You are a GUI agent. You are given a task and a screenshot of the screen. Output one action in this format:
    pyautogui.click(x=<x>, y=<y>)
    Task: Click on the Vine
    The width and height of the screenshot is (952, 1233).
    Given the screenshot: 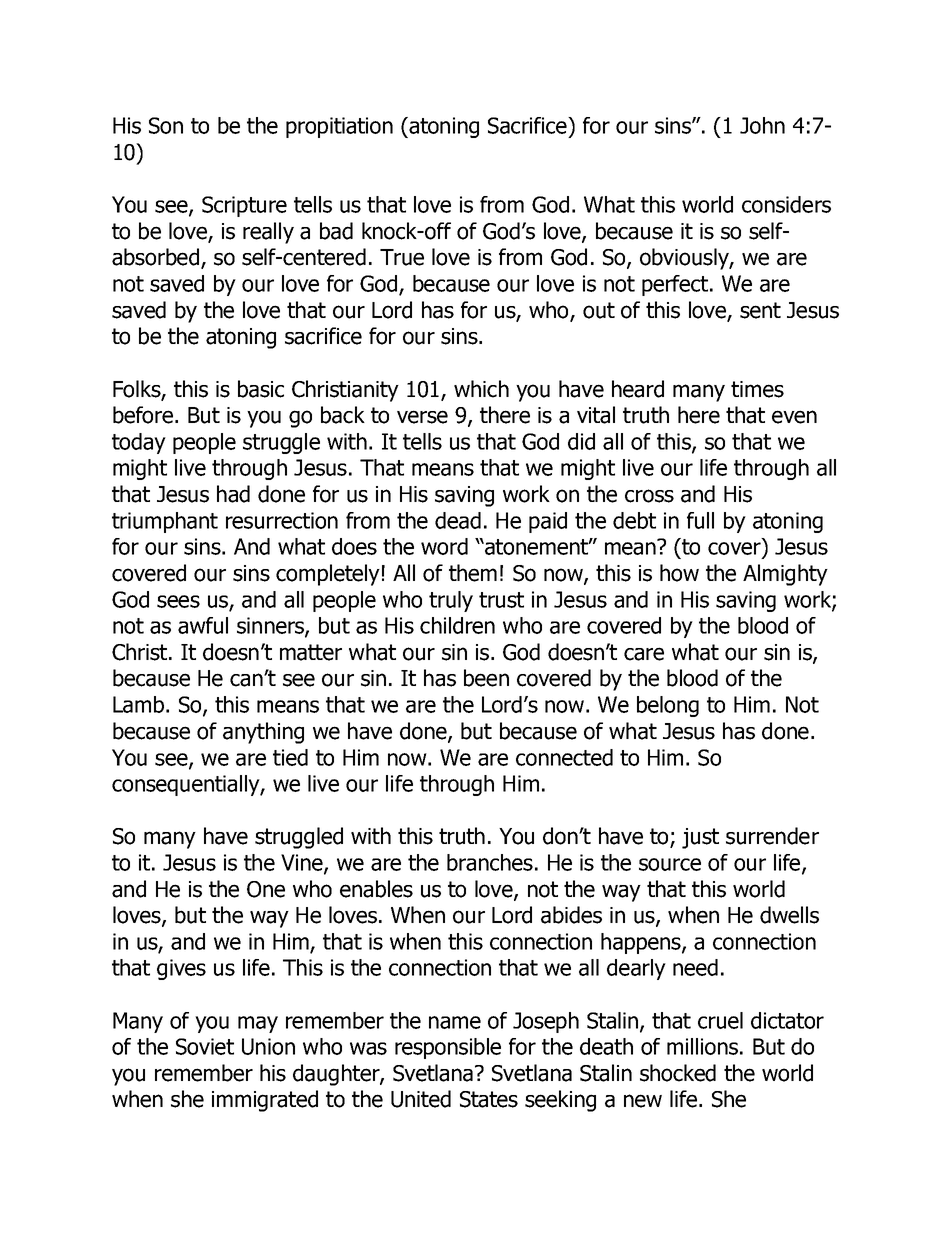 What is the action you would take?
    pyautogui.click(x=303, y=863)
